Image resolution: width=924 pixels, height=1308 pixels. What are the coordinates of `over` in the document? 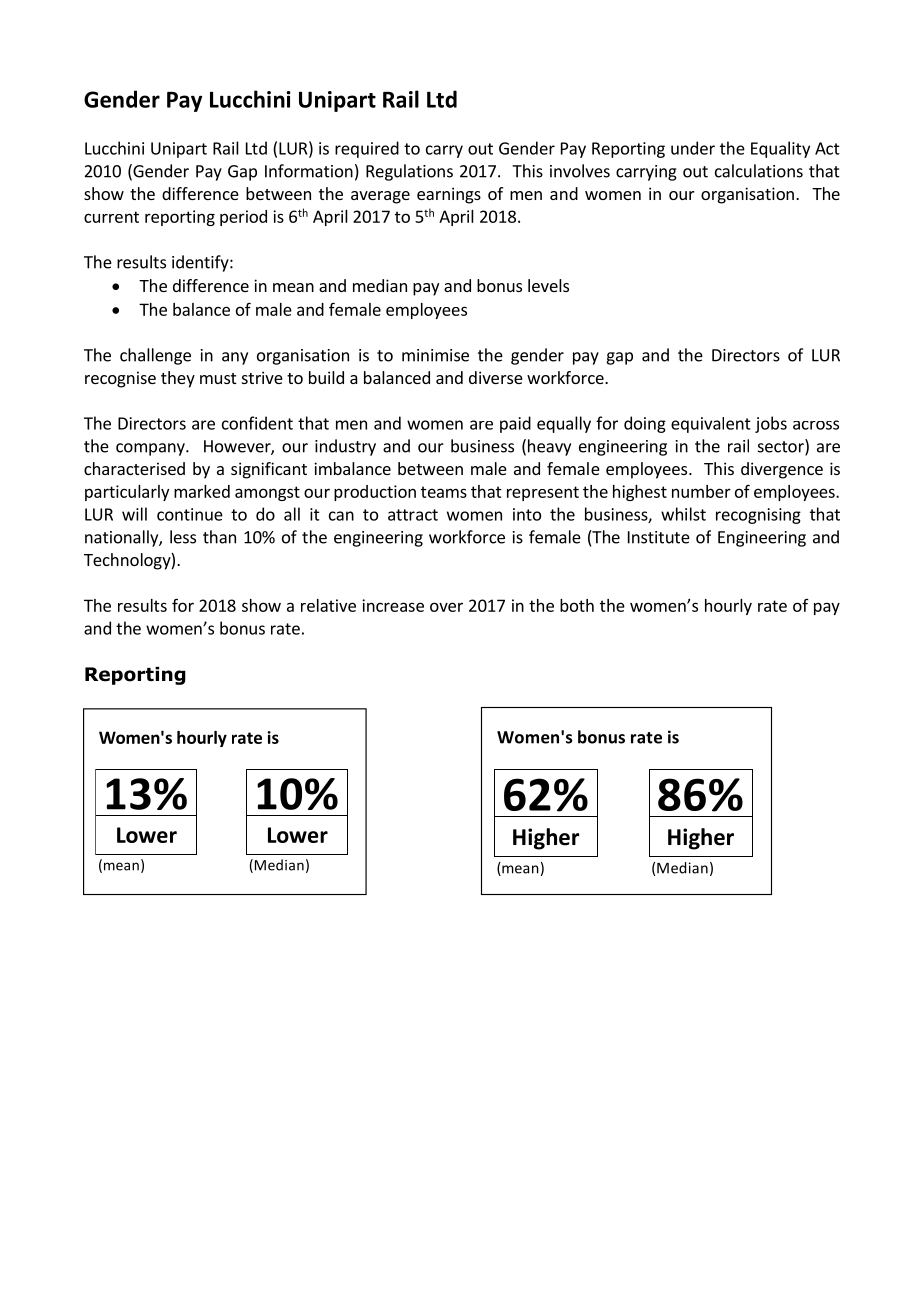 It's located at (446, 607).
